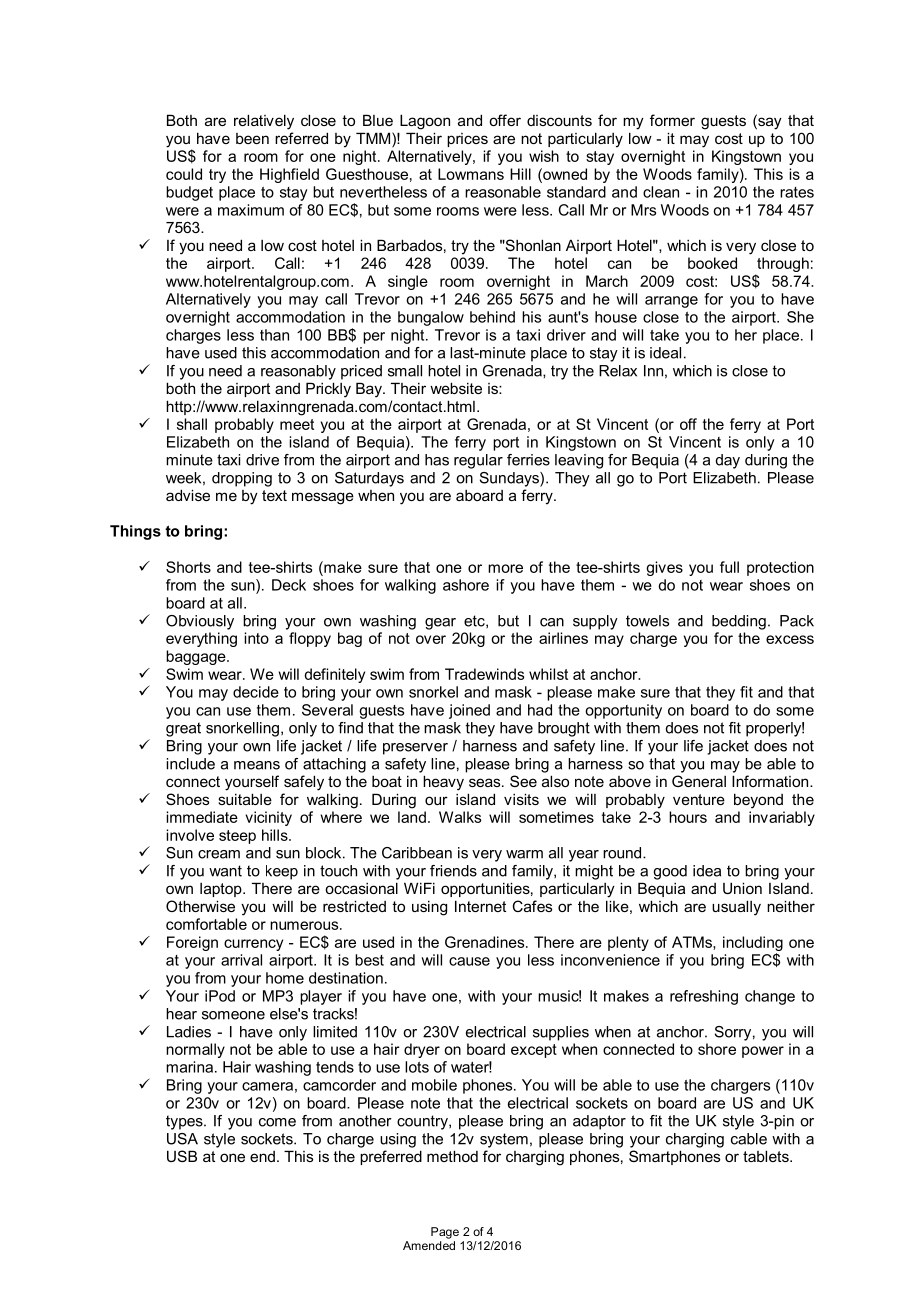  Describe the element at coordinates (182, 1156) in the image. I see `USB` at that location.
